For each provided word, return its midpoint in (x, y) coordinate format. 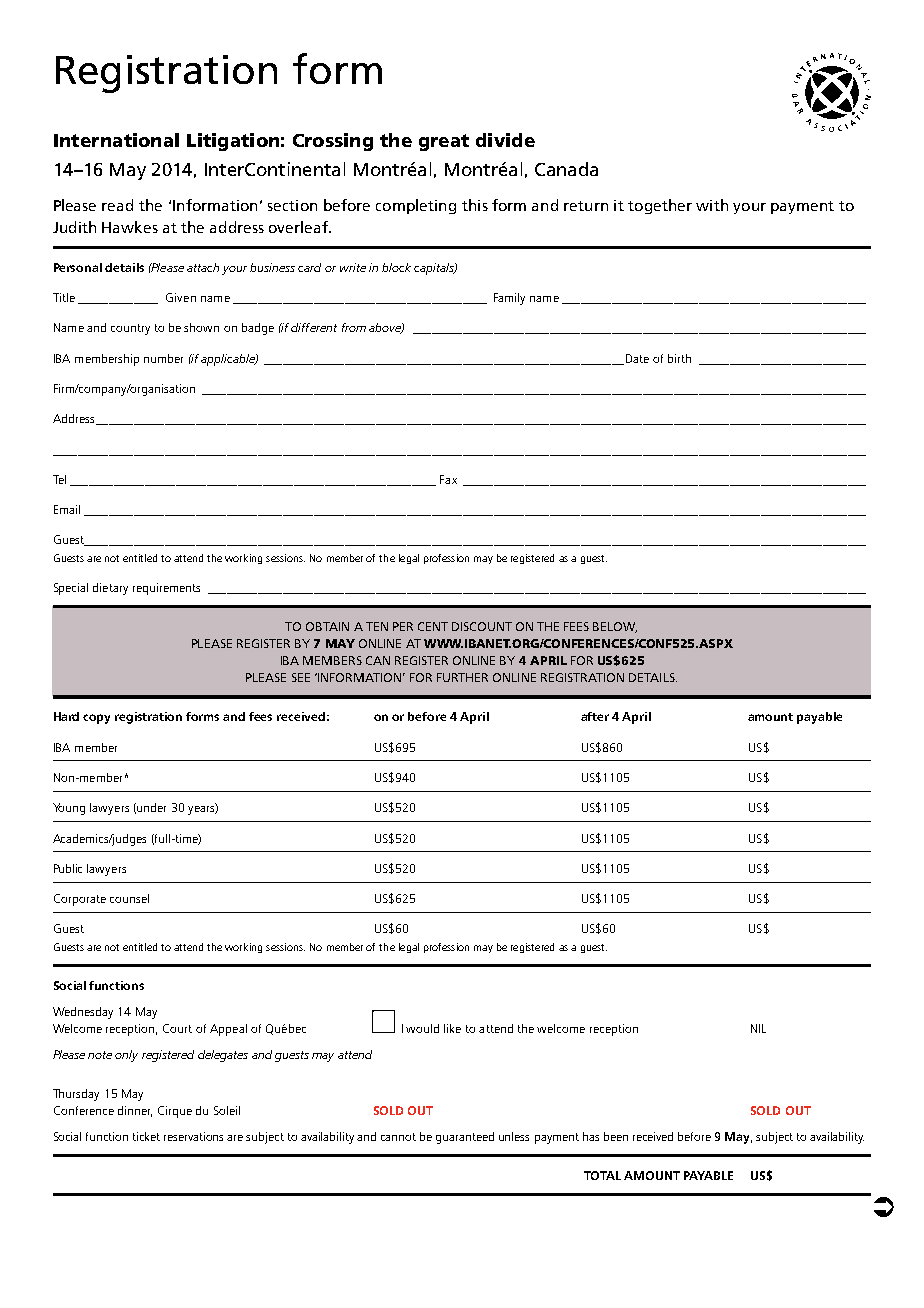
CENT (433, 626)
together (660, 206)
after (595, 716)
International (116, 140)
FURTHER (462, 677)
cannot (398, 1137)
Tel (59, 479)
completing (416, 206)
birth (679, 358)
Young (69, 809)
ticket (146, 1136)
